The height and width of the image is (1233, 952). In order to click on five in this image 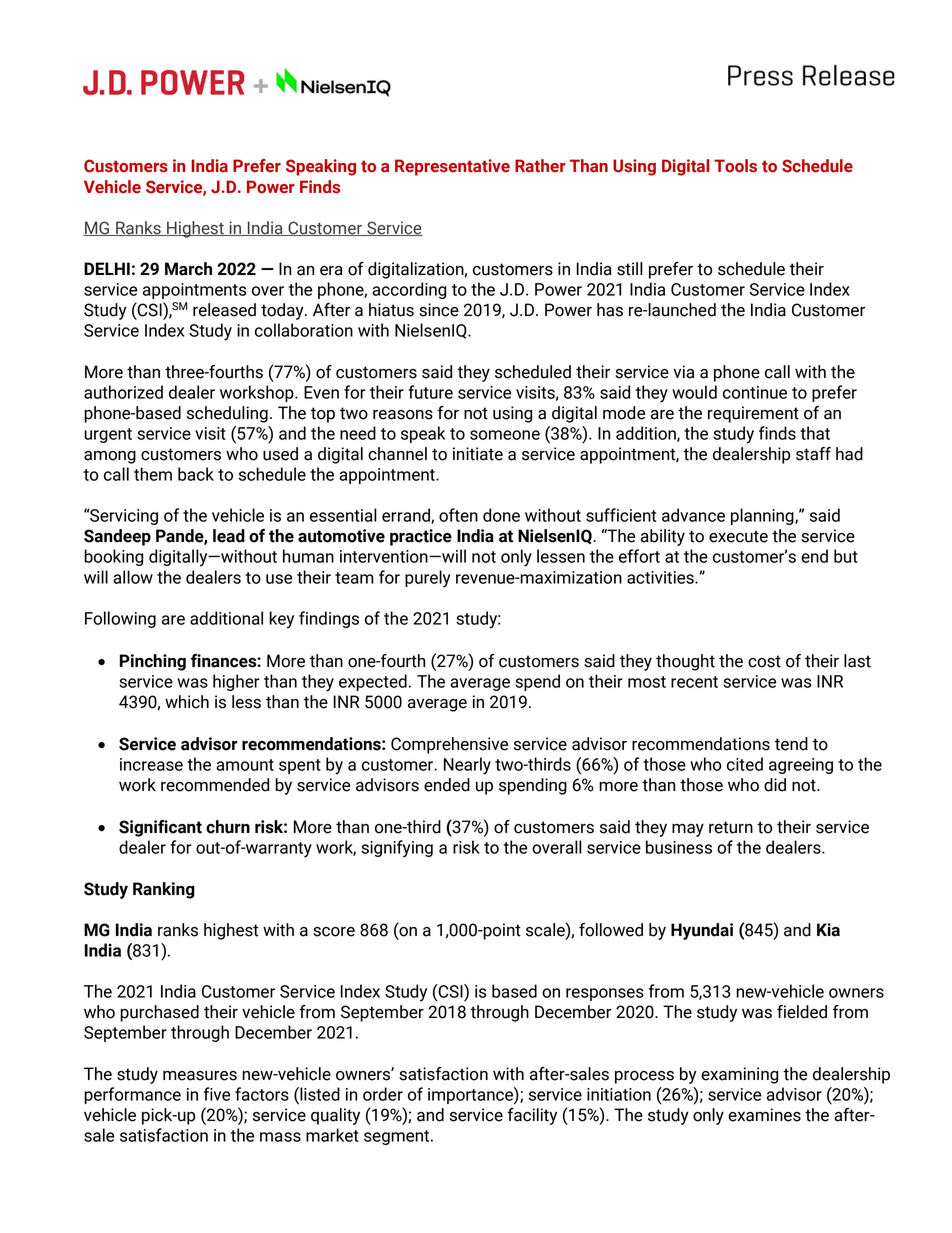, I will do `click(217, 1094)`.
